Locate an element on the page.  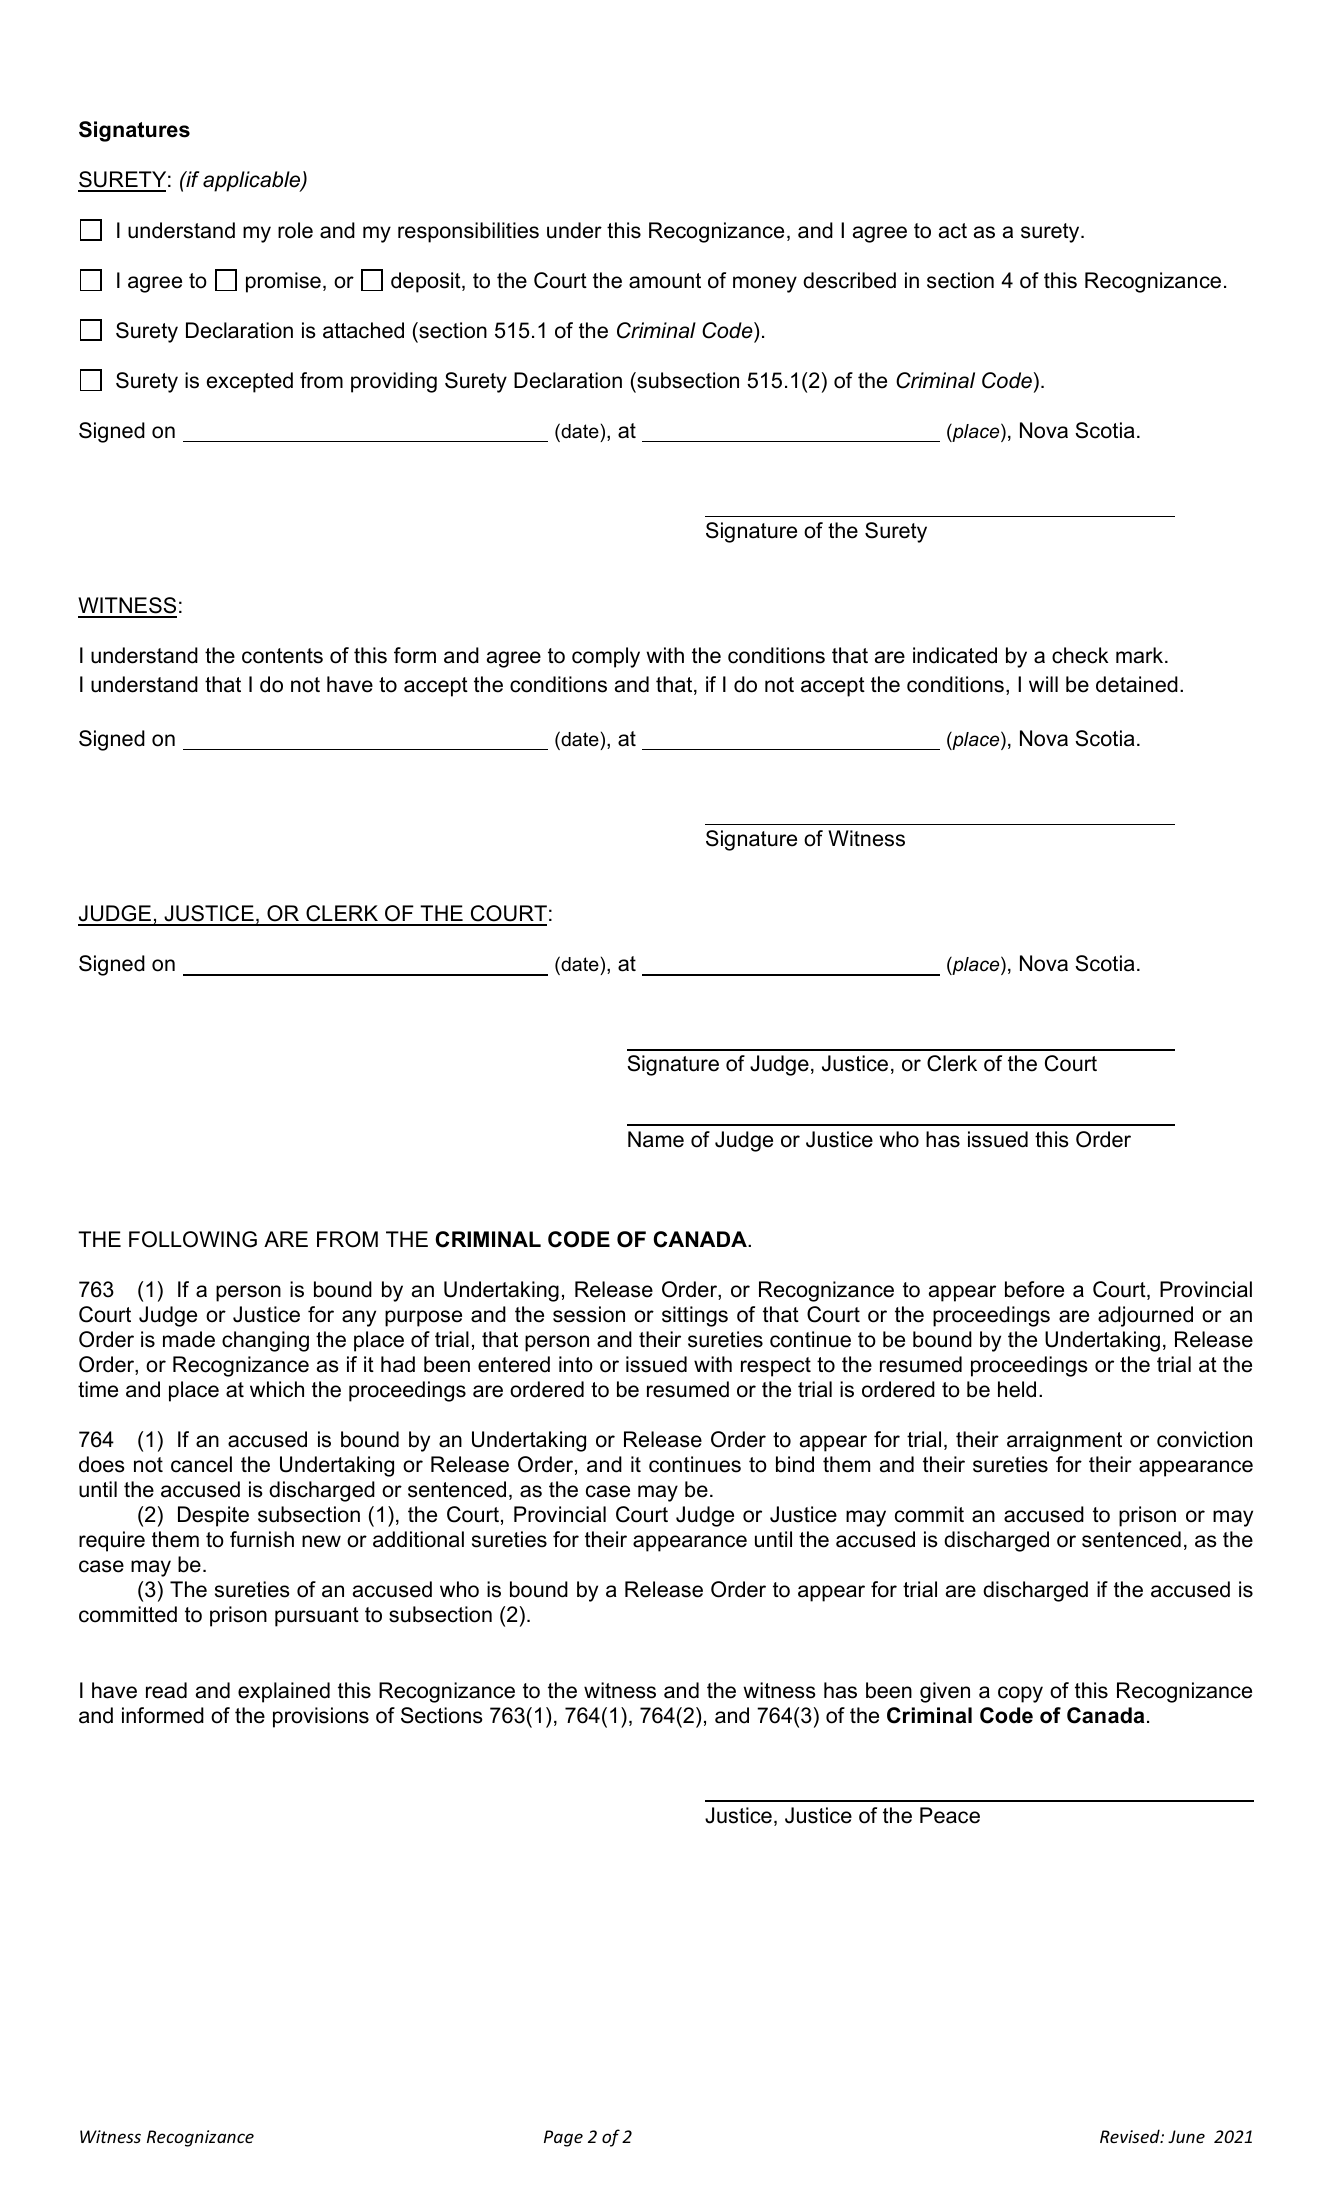
promise is located at coordinates (283, 282).
